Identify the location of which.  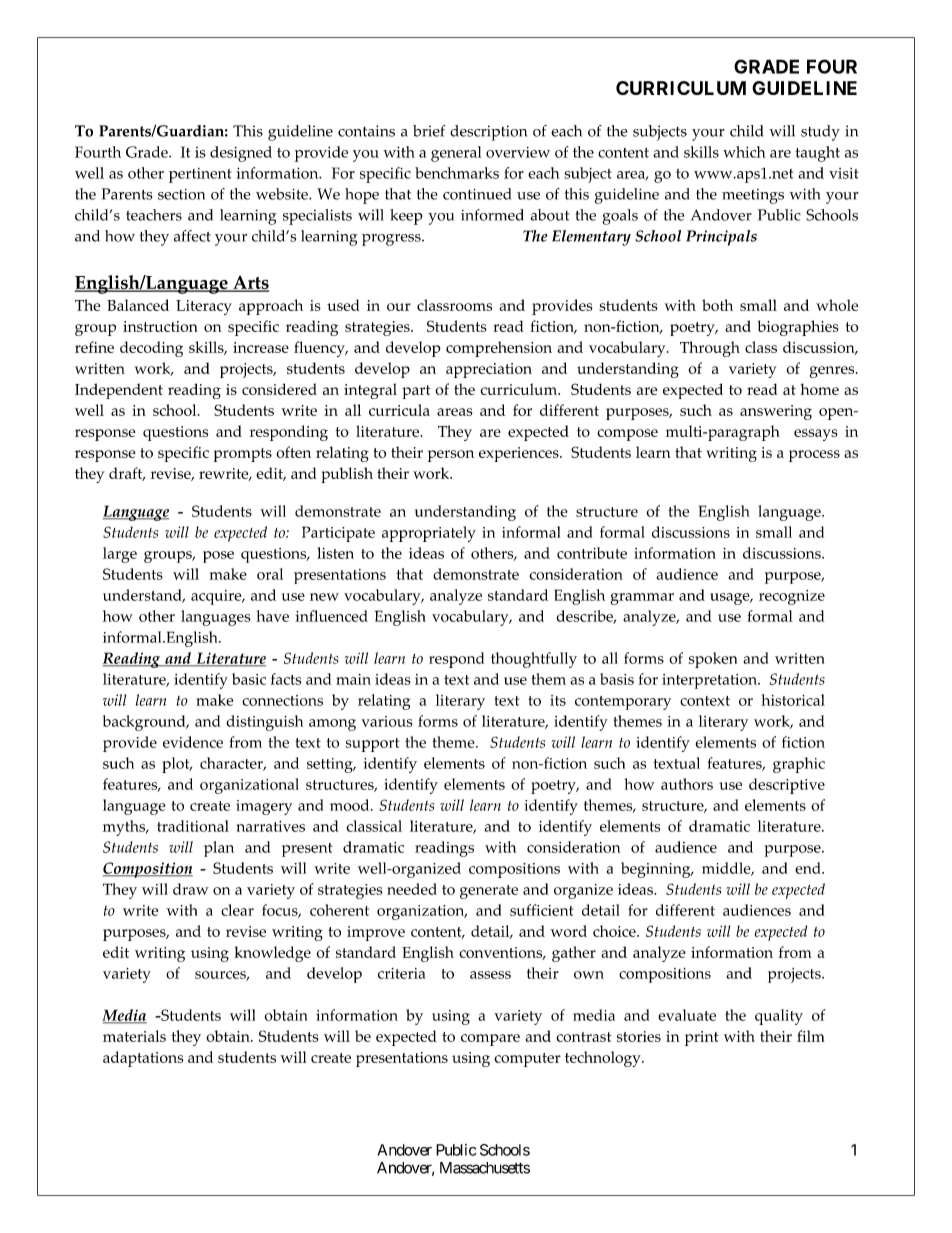
(744, 152).
